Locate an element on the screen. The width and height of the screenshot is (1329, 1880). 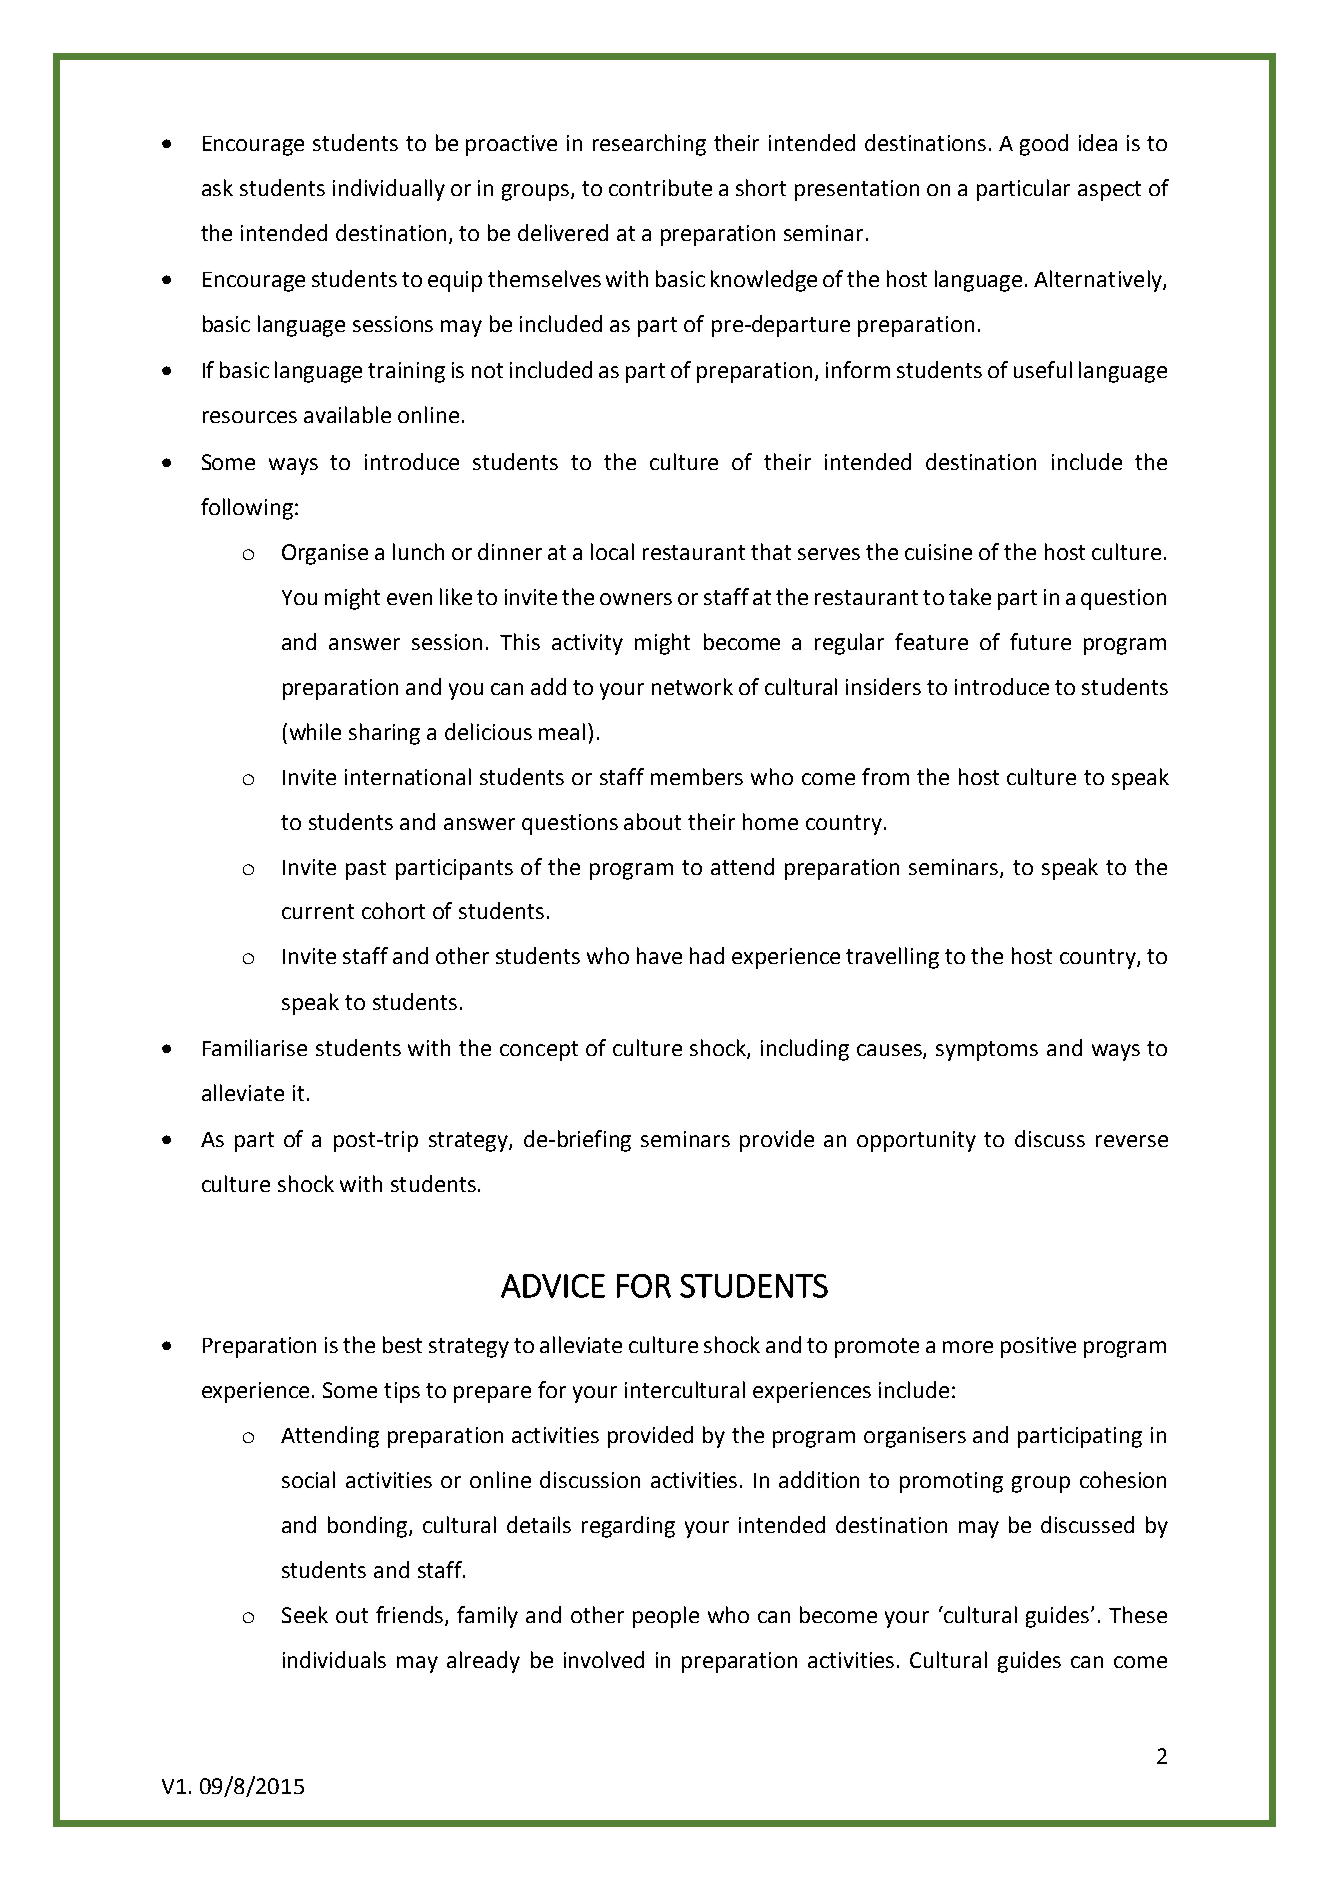
network is located at coordinates (692, 686).
